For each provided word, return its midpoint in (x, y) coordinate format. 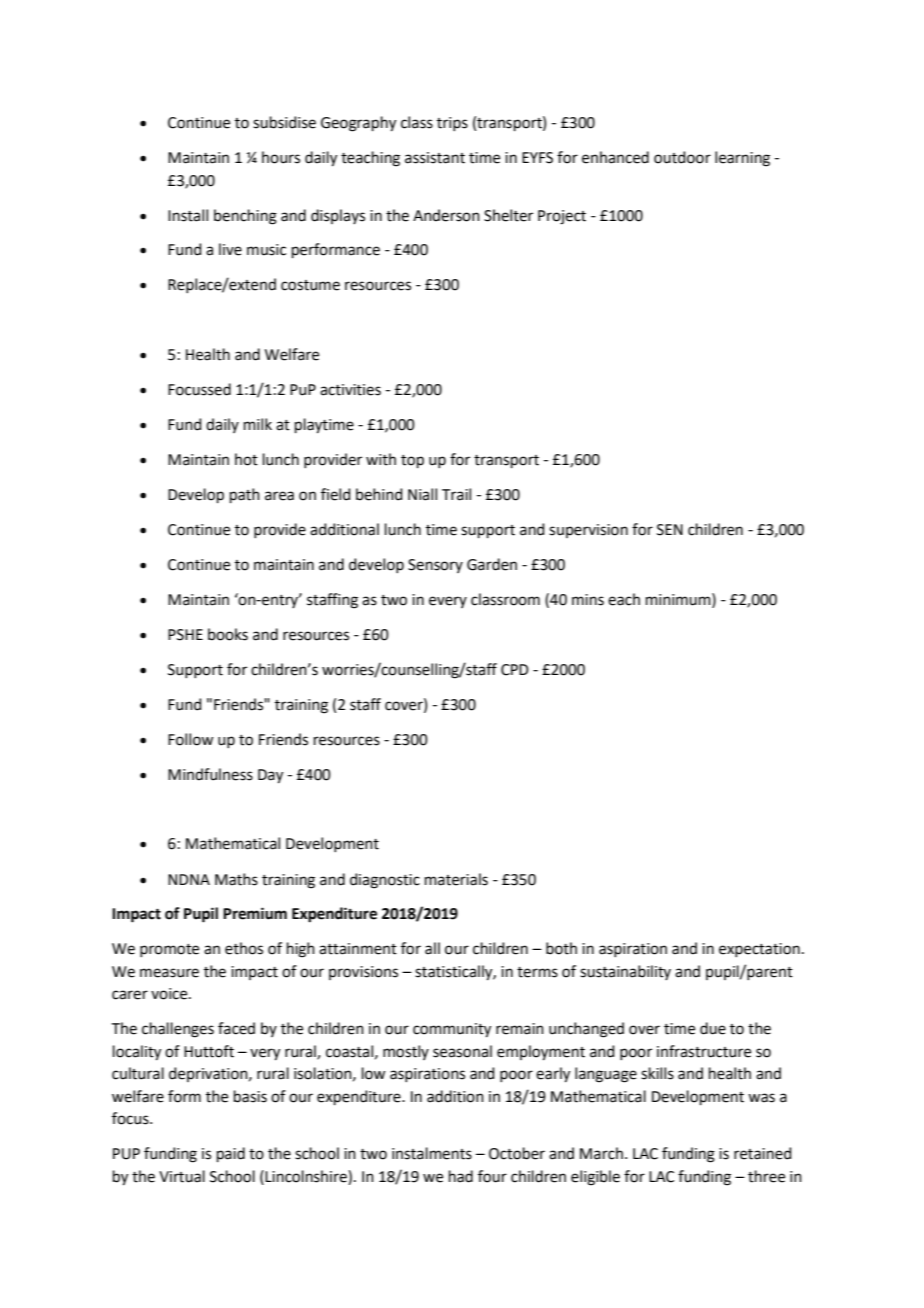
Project (562, 217)
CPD (515, 670)
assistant (435, 158)
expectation (759, 950)
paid (231, 1154)
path (245, 495)
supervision (588, 531)
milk (258, 424)
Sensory (435, 566)
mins (588, 600)
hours (281, 157)
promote (169, 950)
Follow (190, 739)
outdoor (682, 157)
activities (350, 390)
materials (456, 879)
